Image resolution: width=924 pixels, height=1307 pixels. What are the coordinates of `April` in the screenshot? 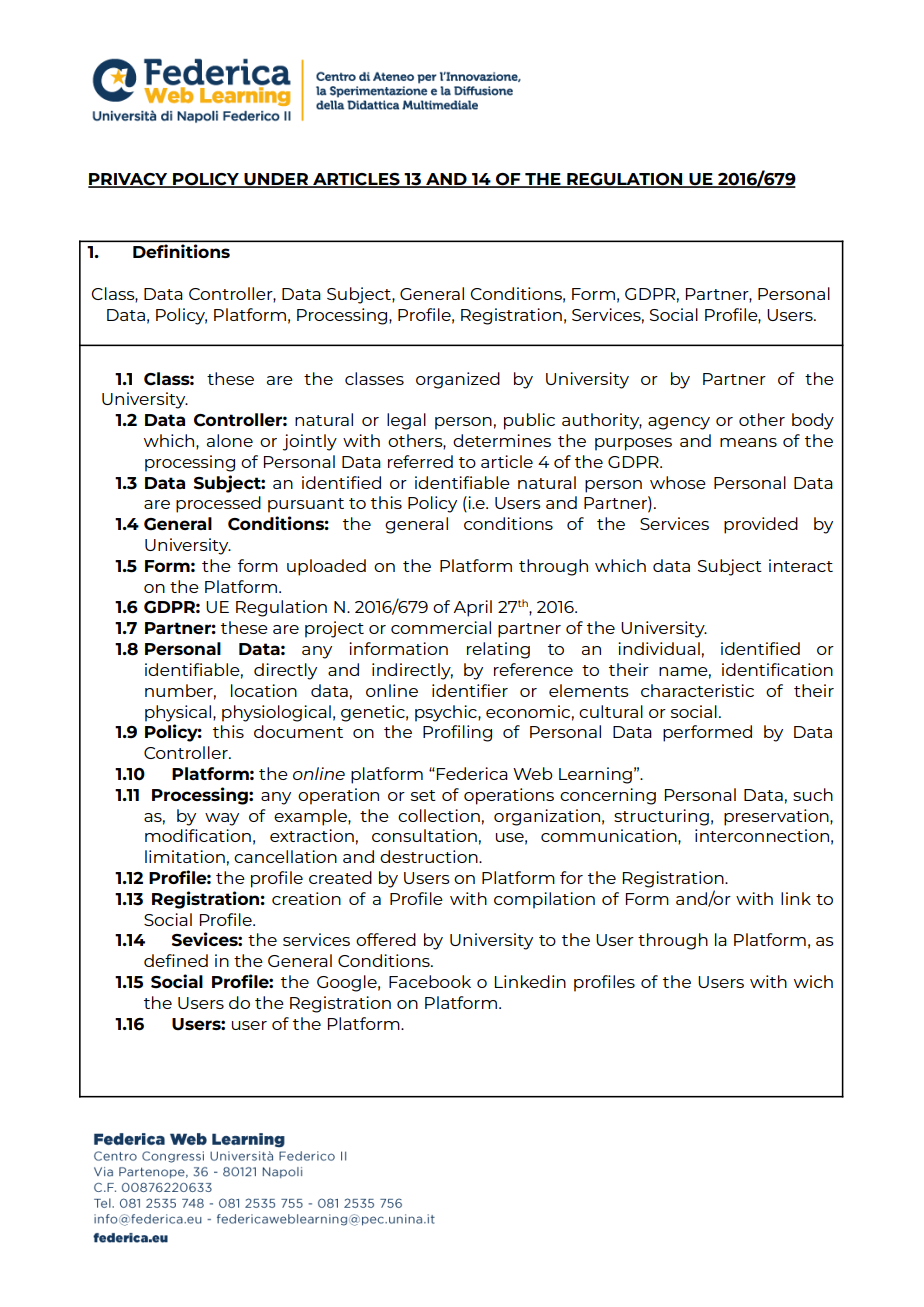 It's located at (472, 608).
